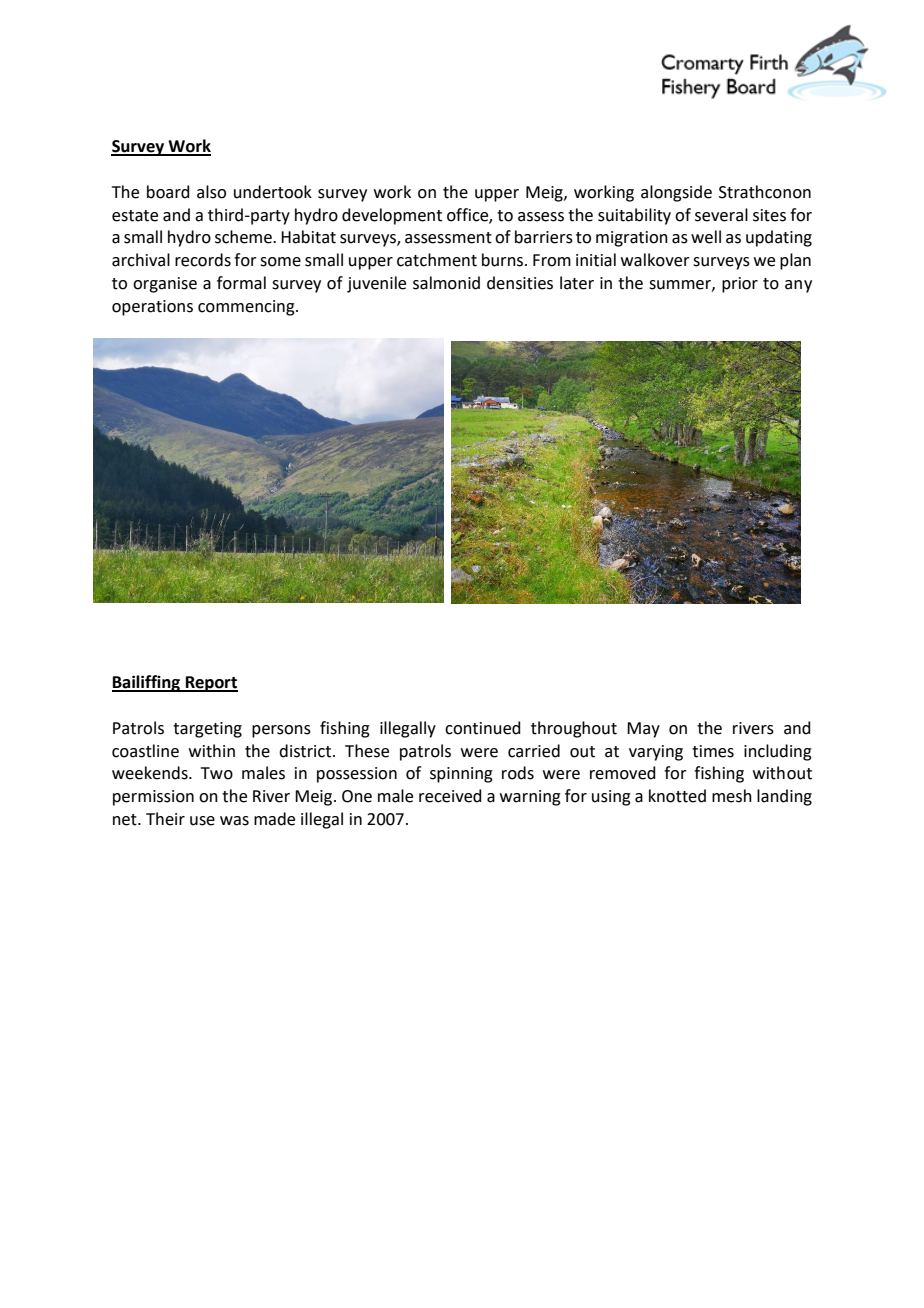 Image resolution: width=924 pixels, height=1308 pixels. What do you see at coordinates (247, 308) in the page?
I see `commencing` at bounding box center [247, 308].
